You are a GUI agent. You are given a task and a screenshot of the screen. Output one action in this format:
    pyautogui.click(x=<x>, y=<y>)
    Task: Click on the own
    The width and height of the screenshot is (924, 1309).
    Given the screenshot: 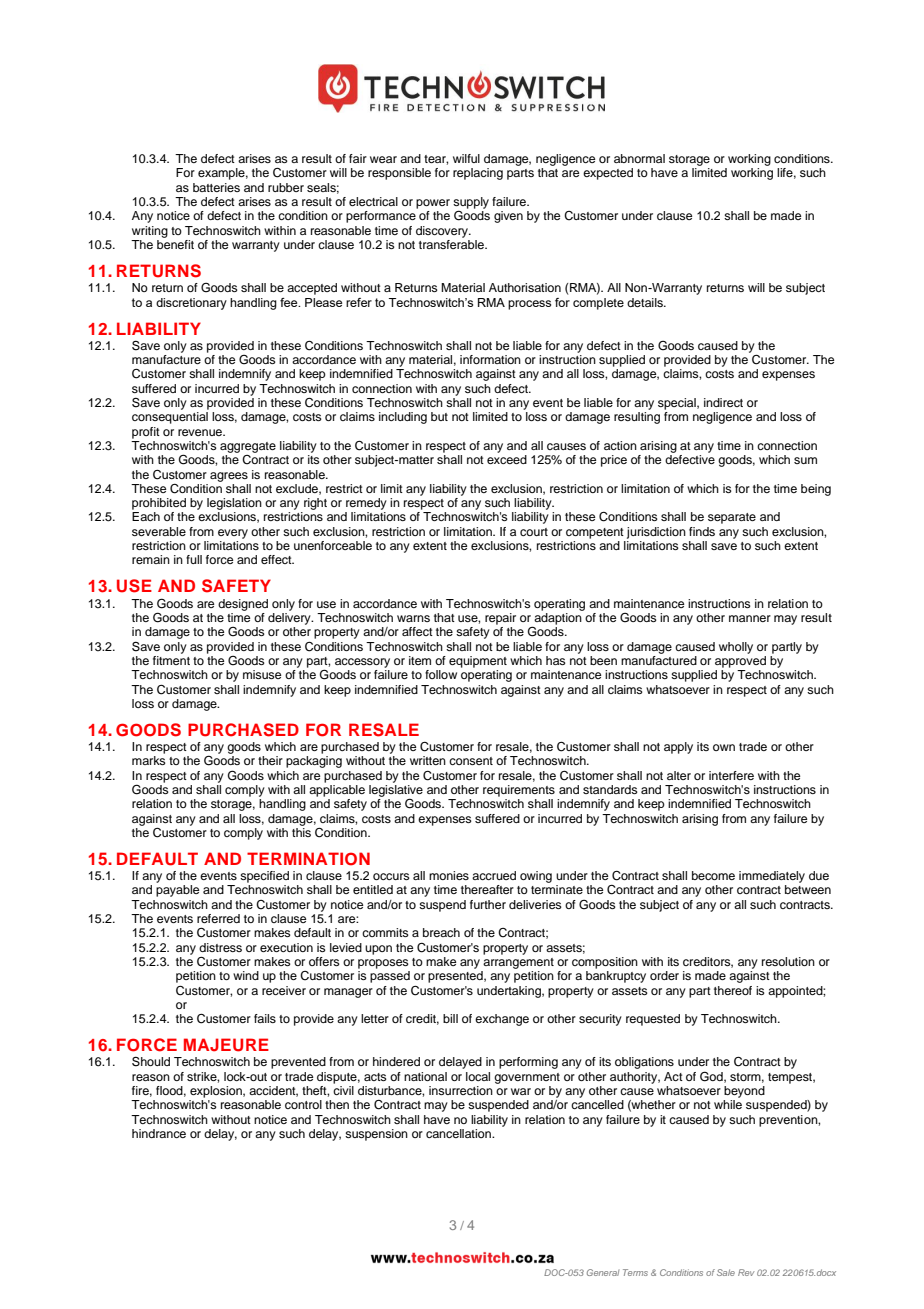 What is the action you would take?
    pyautogui.click(x=724, y=747)
